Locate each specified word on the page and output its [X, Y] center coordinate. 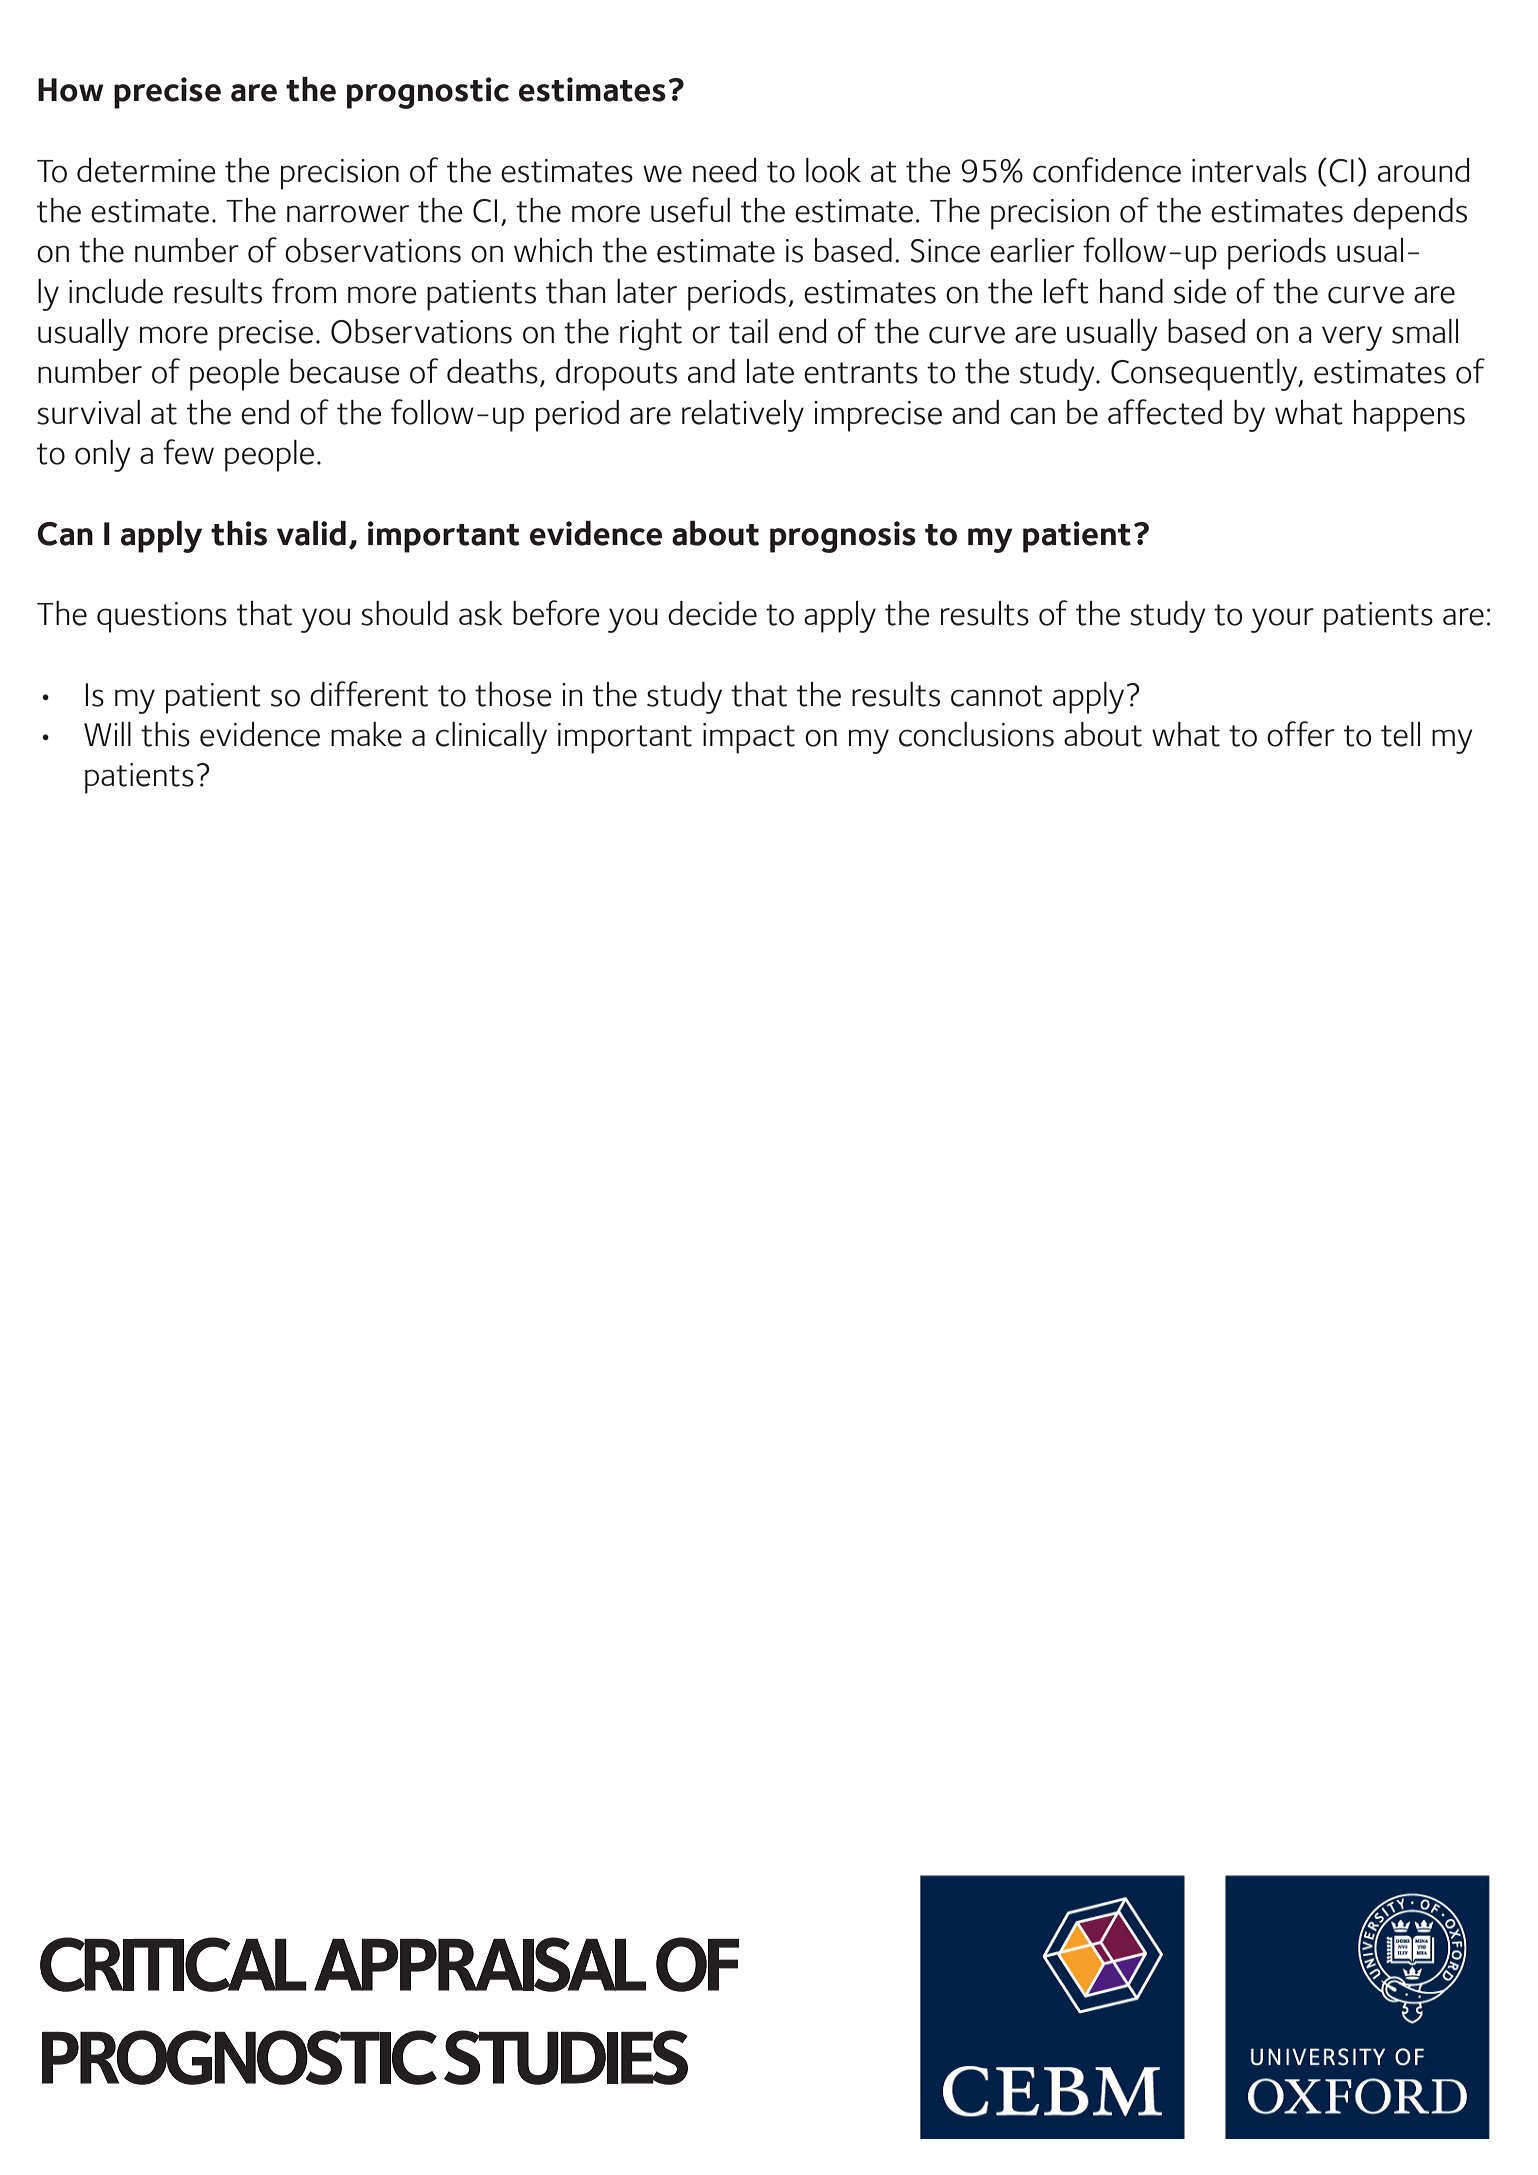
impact [749, 738]
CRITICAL [173, 1964]
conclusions [976, 734]
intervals [1249, 170]
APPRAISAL [480, 1964]
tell [1400, 734]
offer [1301, 734]
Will [107, 734]
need [724, 170]
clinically [491, 738]
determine [146, 170]
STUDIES [566, 2057]
